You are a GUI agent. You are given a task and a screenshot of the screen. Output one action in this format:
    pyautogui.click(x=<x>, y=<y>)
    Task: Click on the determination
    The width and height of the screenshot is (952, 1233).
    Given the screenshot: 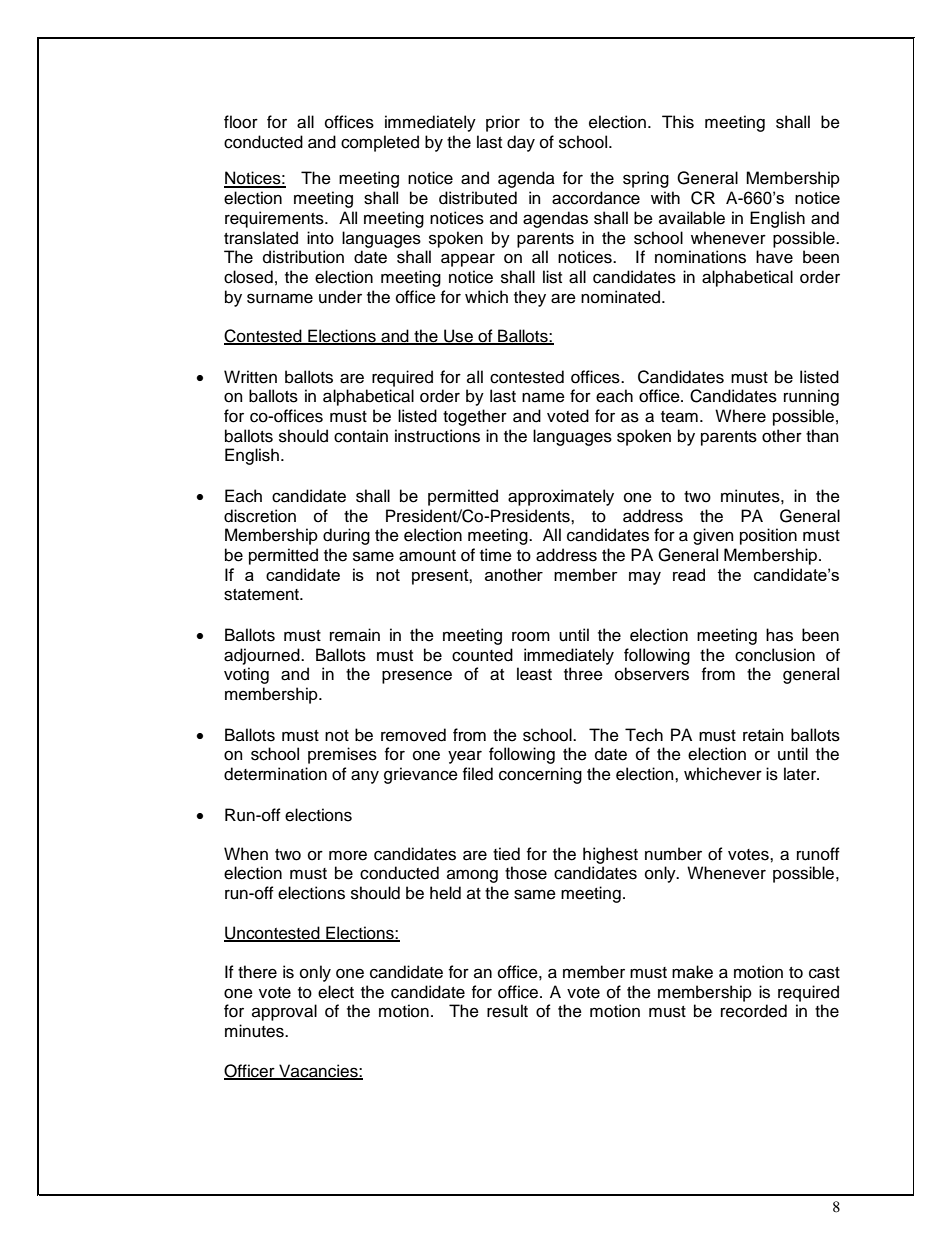 What is the action you would take?
    pyautogui.click(x=275, y=774)
